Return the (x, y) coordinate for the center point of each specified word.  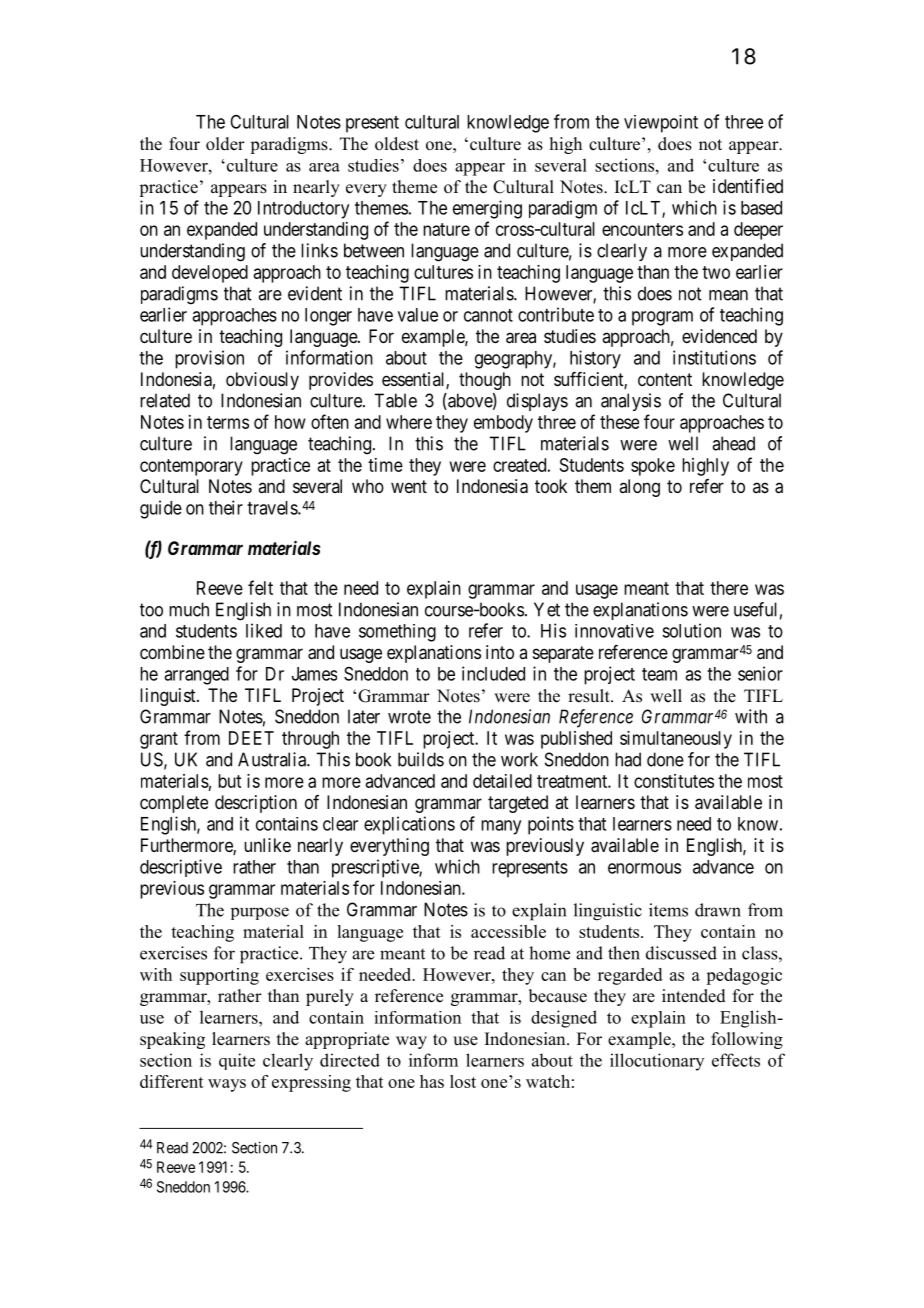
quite (237, 1061)
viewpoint (661, 124)
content (665, 379)
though (485, 381)
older (225, 144)
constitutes (674, 781)
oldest (397, 144)
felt (260, 587)
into (500, 652)
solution (691, 630)
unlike (267, 845)
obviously (262, 381)
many (501, 827)
